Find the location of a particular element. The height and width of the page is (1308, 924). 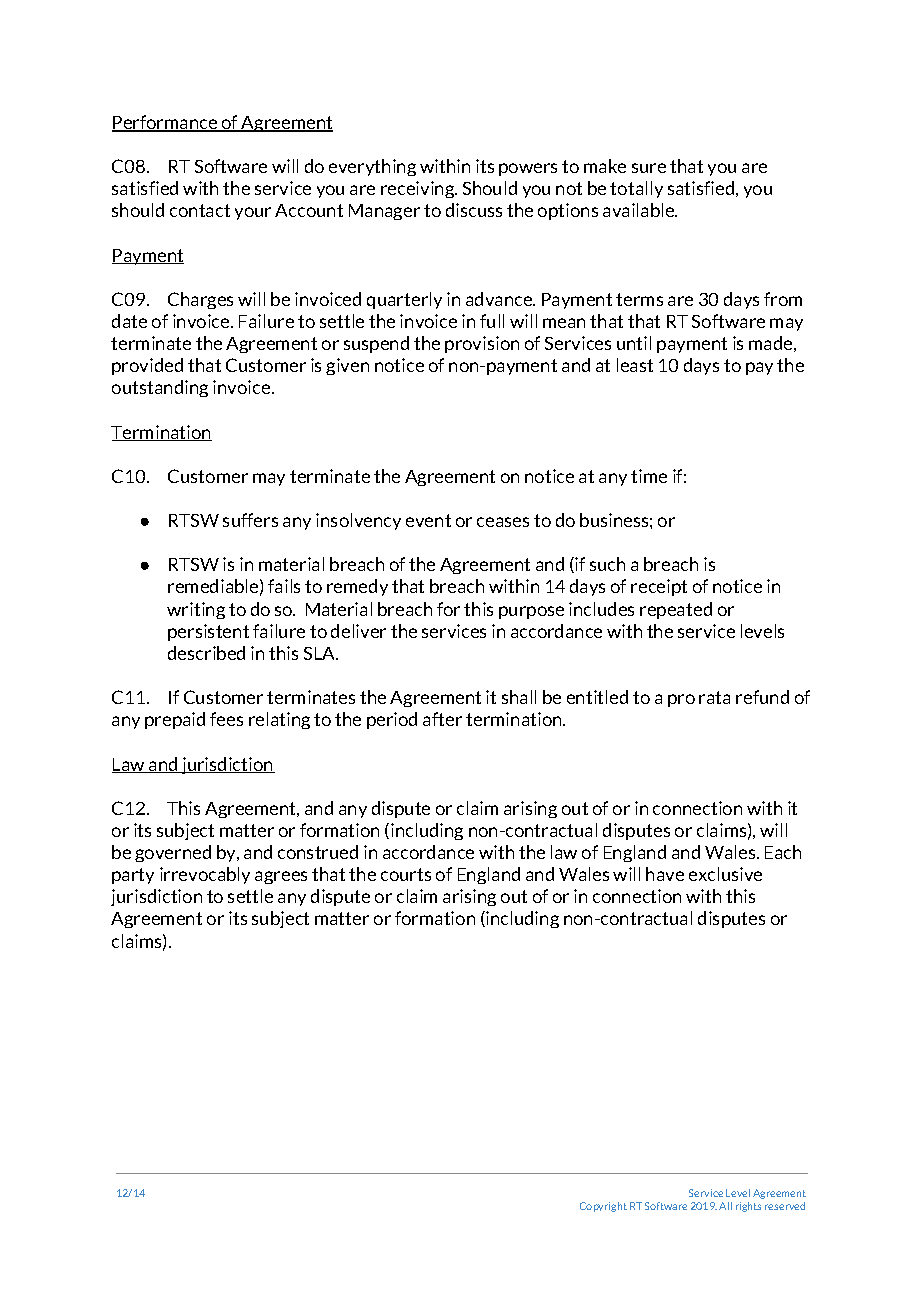

exclusive is located at coordinates (725, 874).
